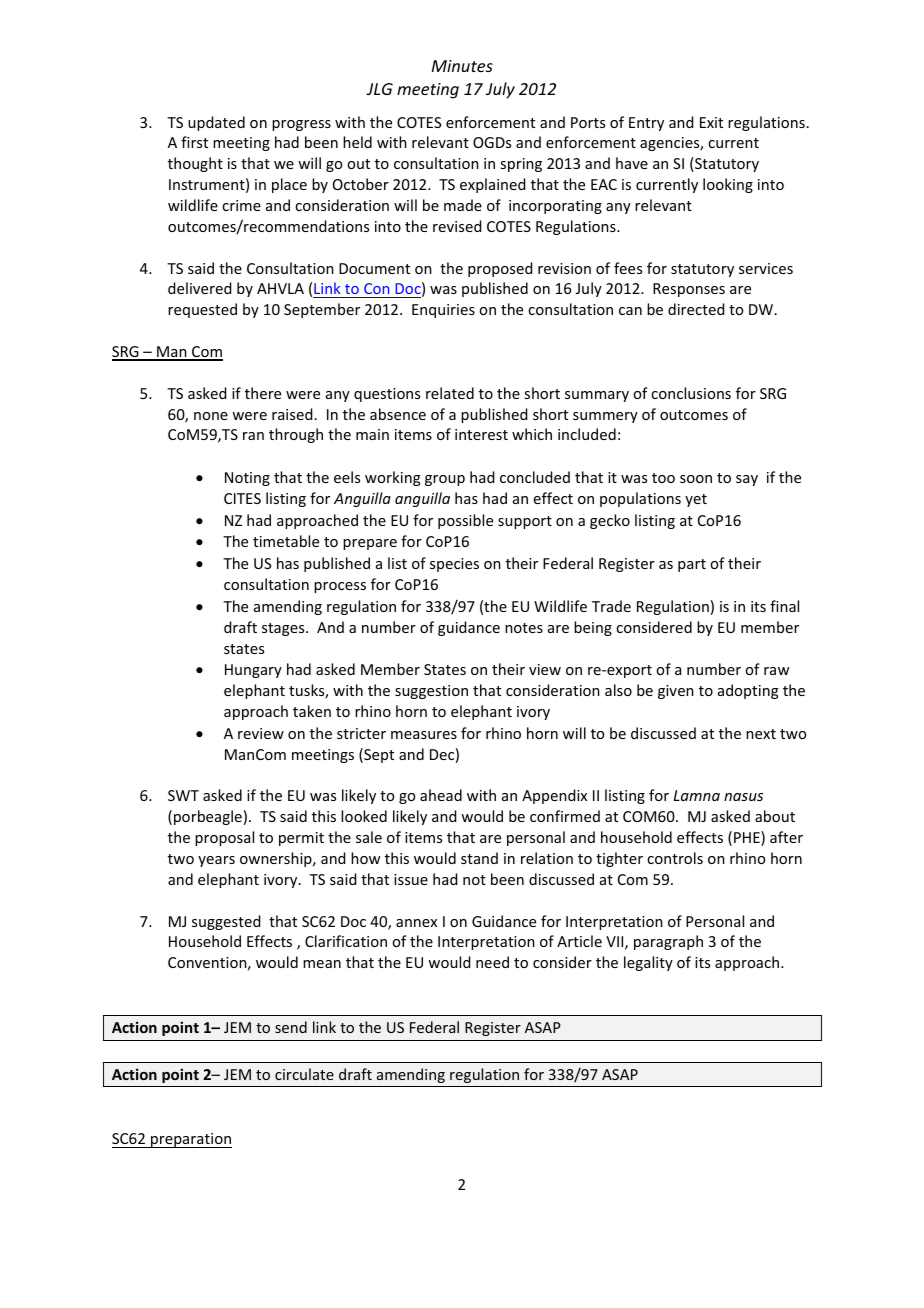  What do you see at coordinates (696, 309) in the screenshot?
I see `directed` at bounding box center [696, 309].
